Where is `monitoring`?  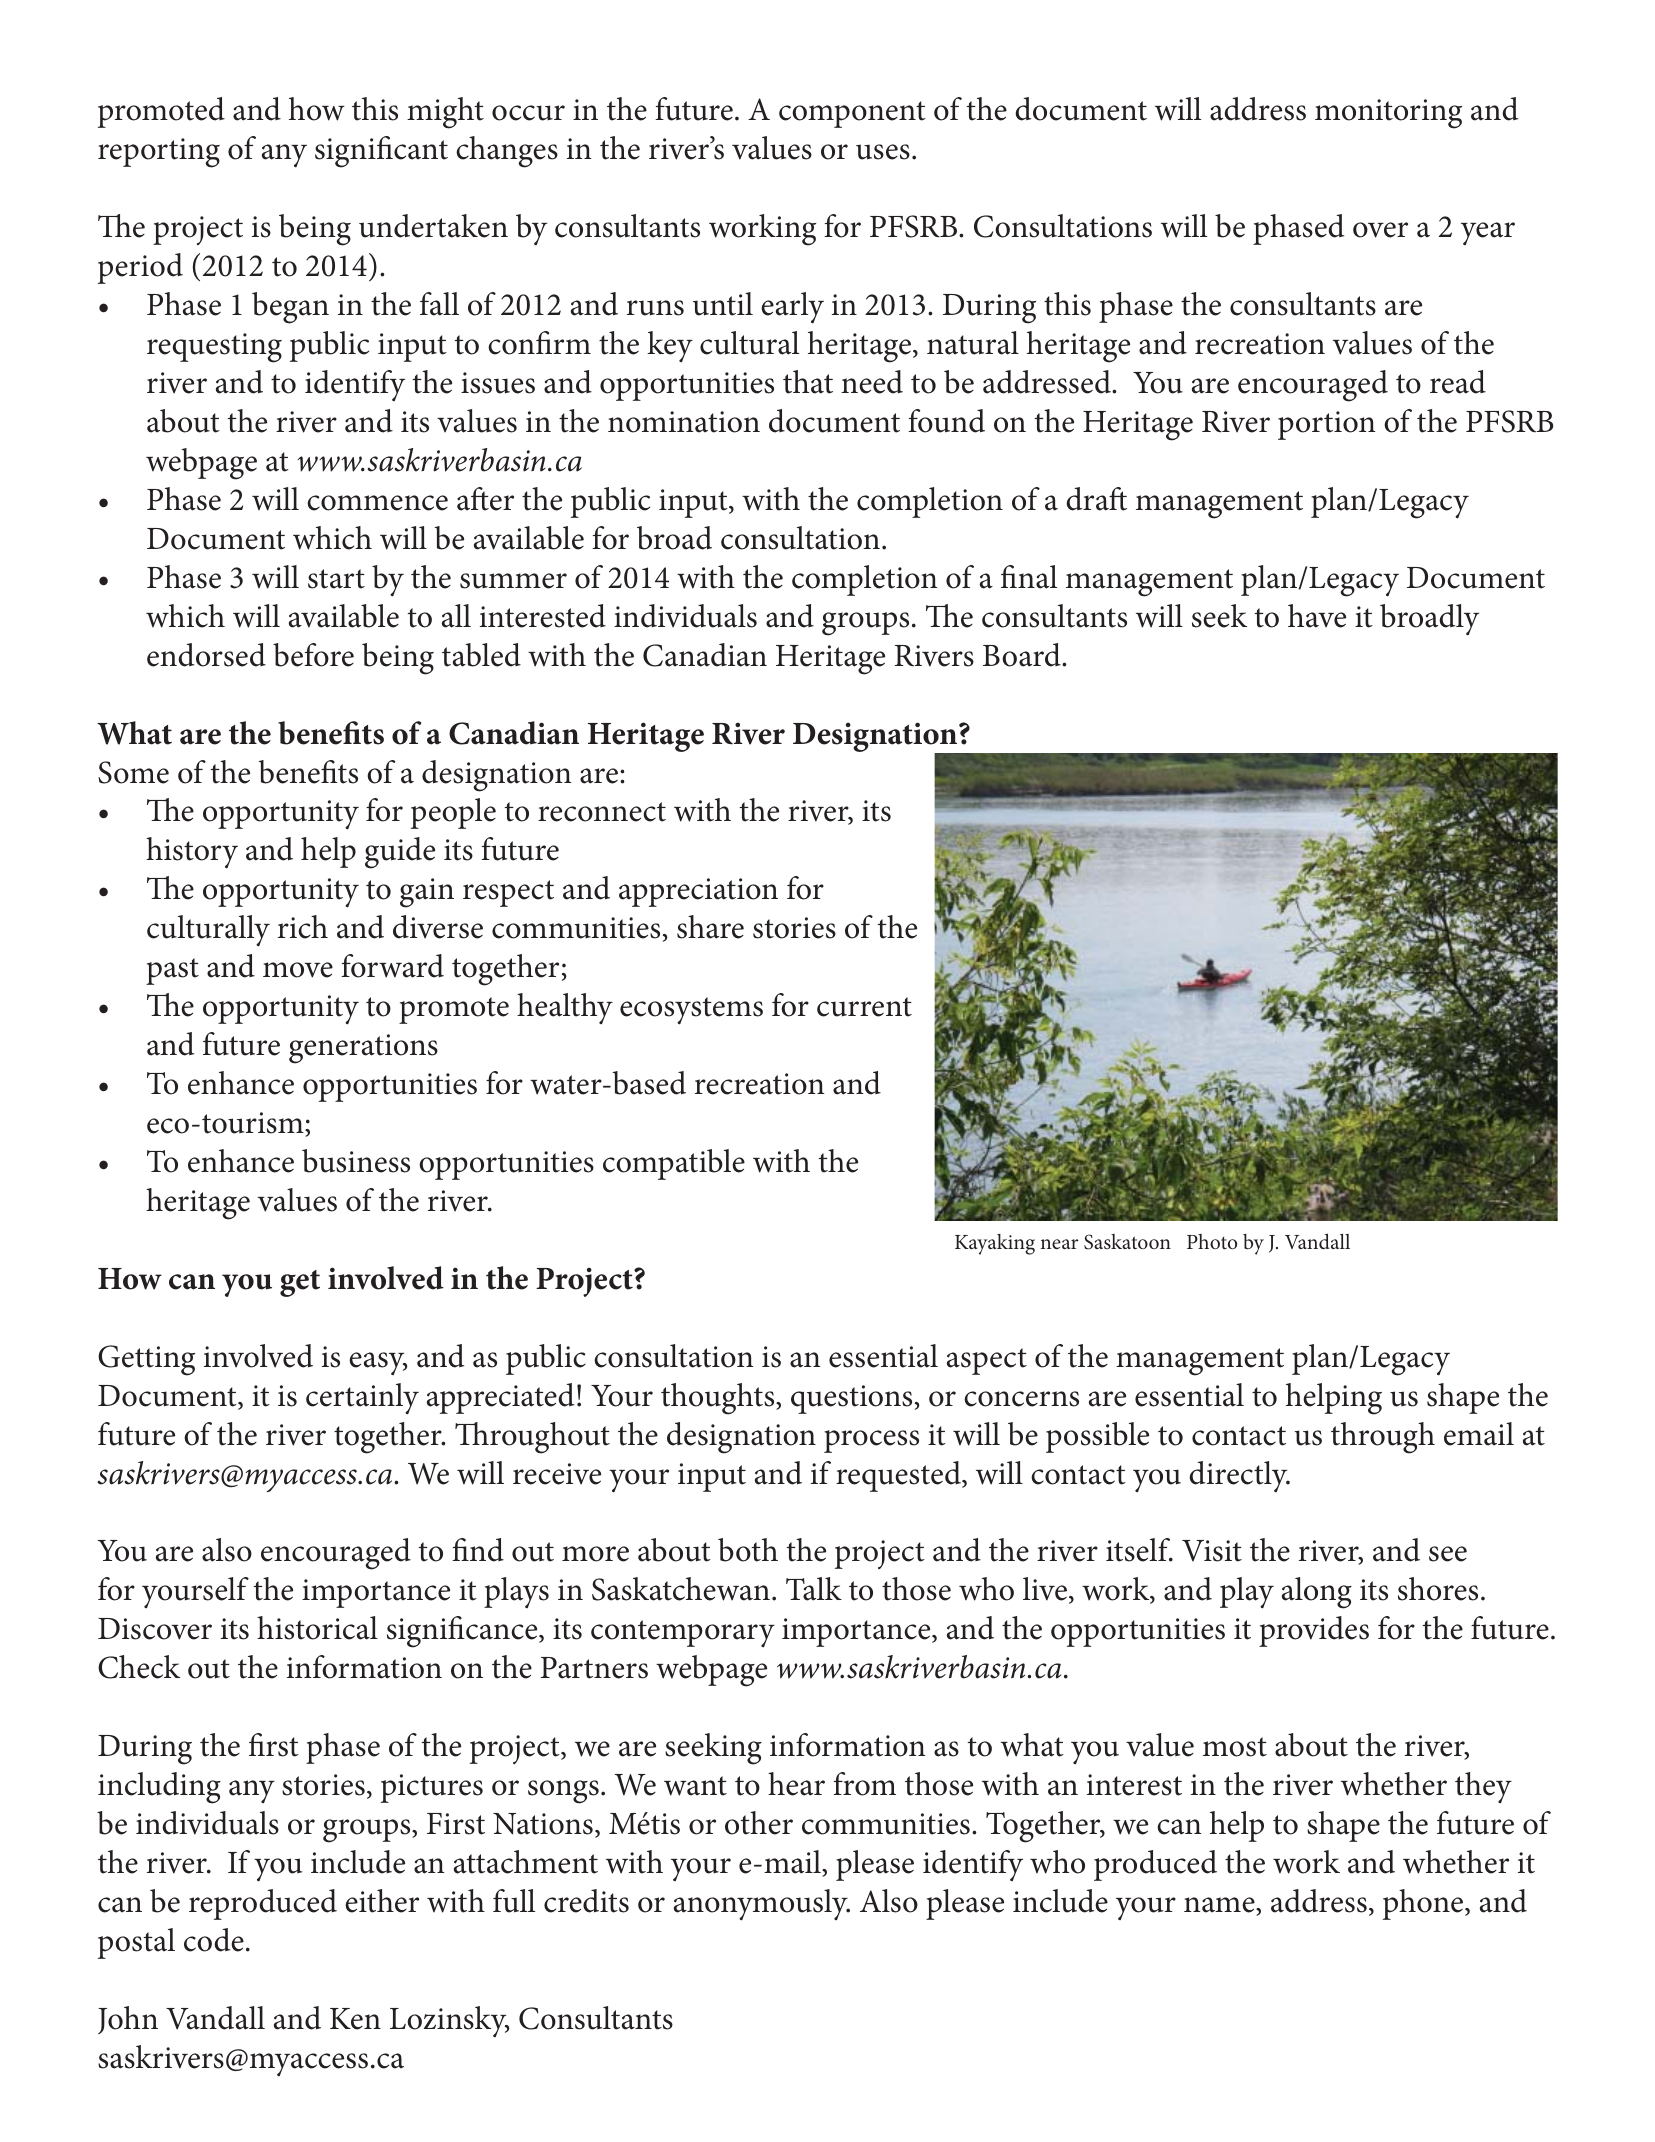
monitoring is located at coordinates (1388, 114).
